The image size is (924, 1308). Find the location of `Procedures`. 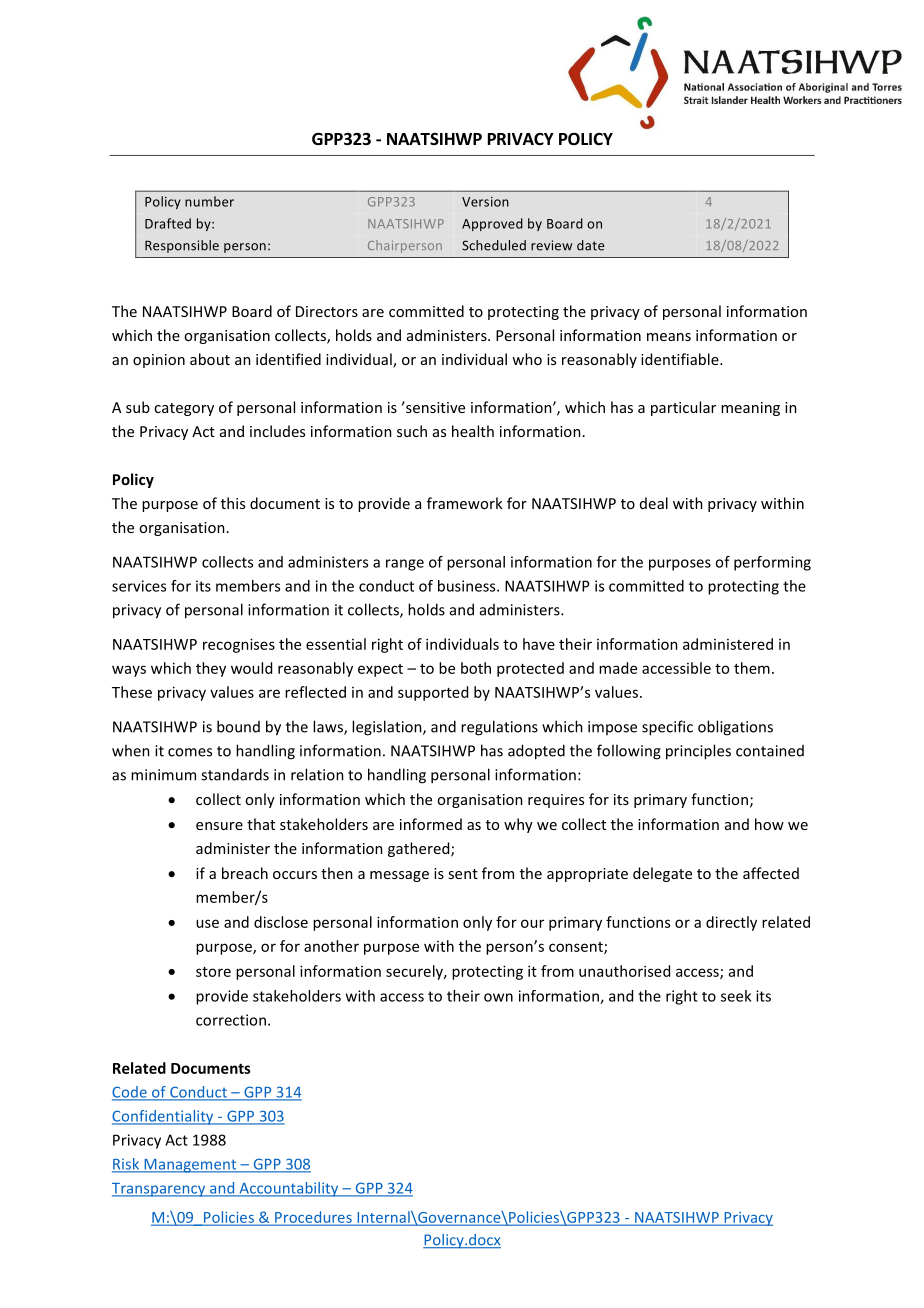

Procedures is located at coordinates (313, 1218).
